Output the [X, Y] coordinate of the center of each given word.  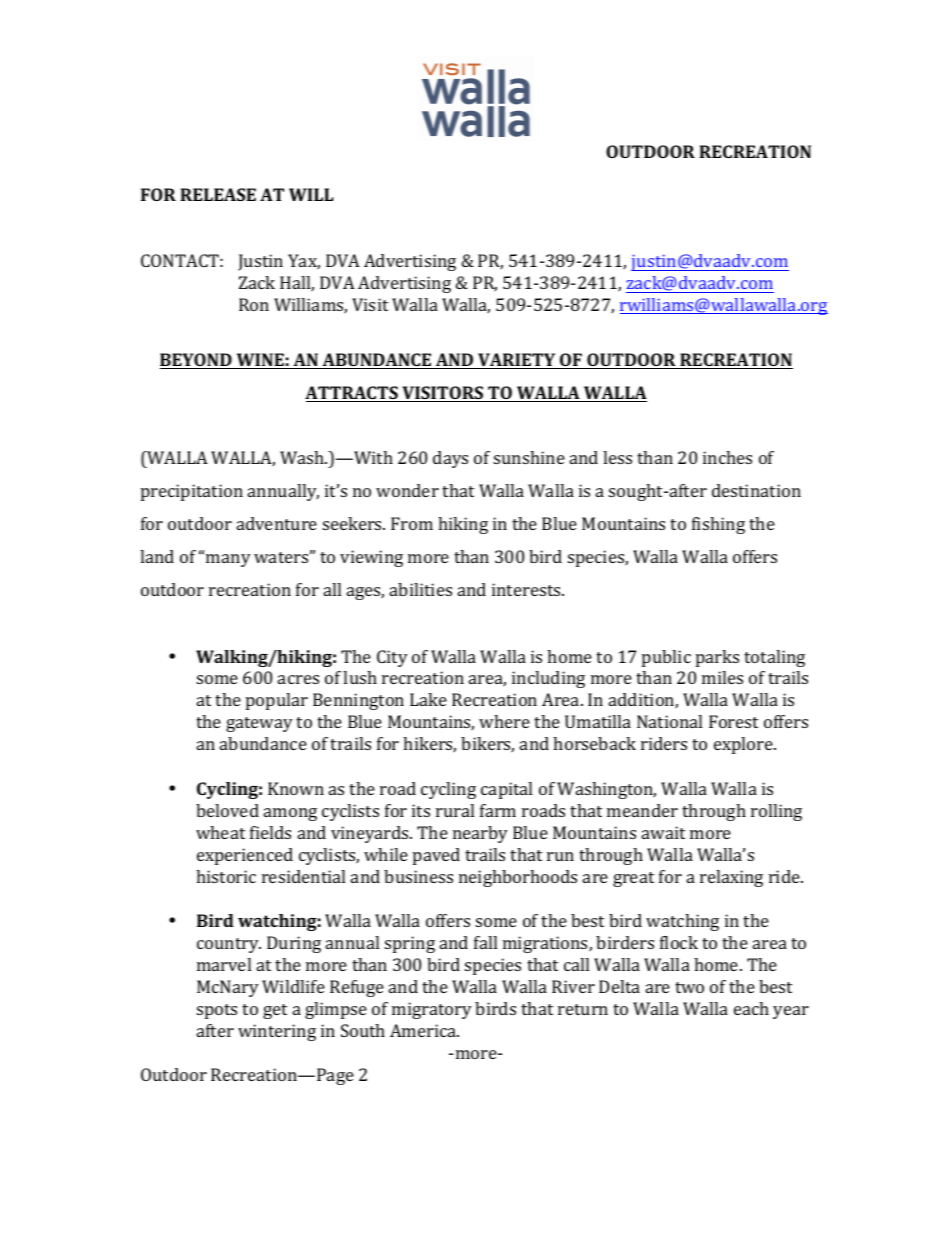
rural [455, 810]
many [228, 560]
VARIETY [517, 361]
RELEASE [218, 194]
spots [217, 1011]
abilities [421, 589]
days [450, 459]
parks [717, 658]
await [663, 832]
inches [727, 457]
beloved [227, 810]
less [617, 457]
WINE [260, 361]
